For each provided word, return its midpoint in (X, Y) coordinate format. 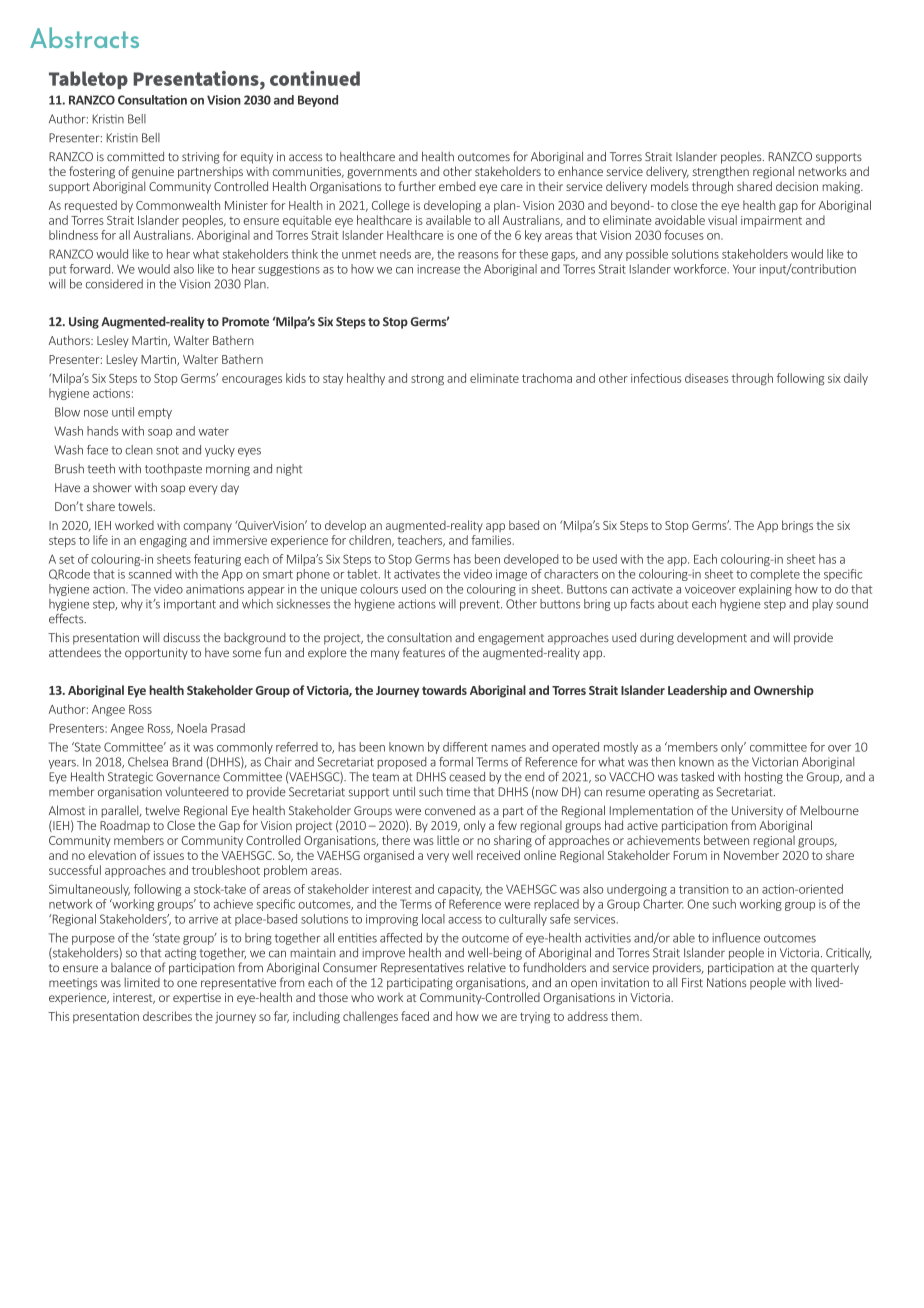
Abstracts (84, 37)
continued (315, 78)
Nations (726, 982)
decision (797, 186)
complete (775, 575)
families (492, 540)
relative (487, 967)
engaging (163, 541)
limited (142, 982)
